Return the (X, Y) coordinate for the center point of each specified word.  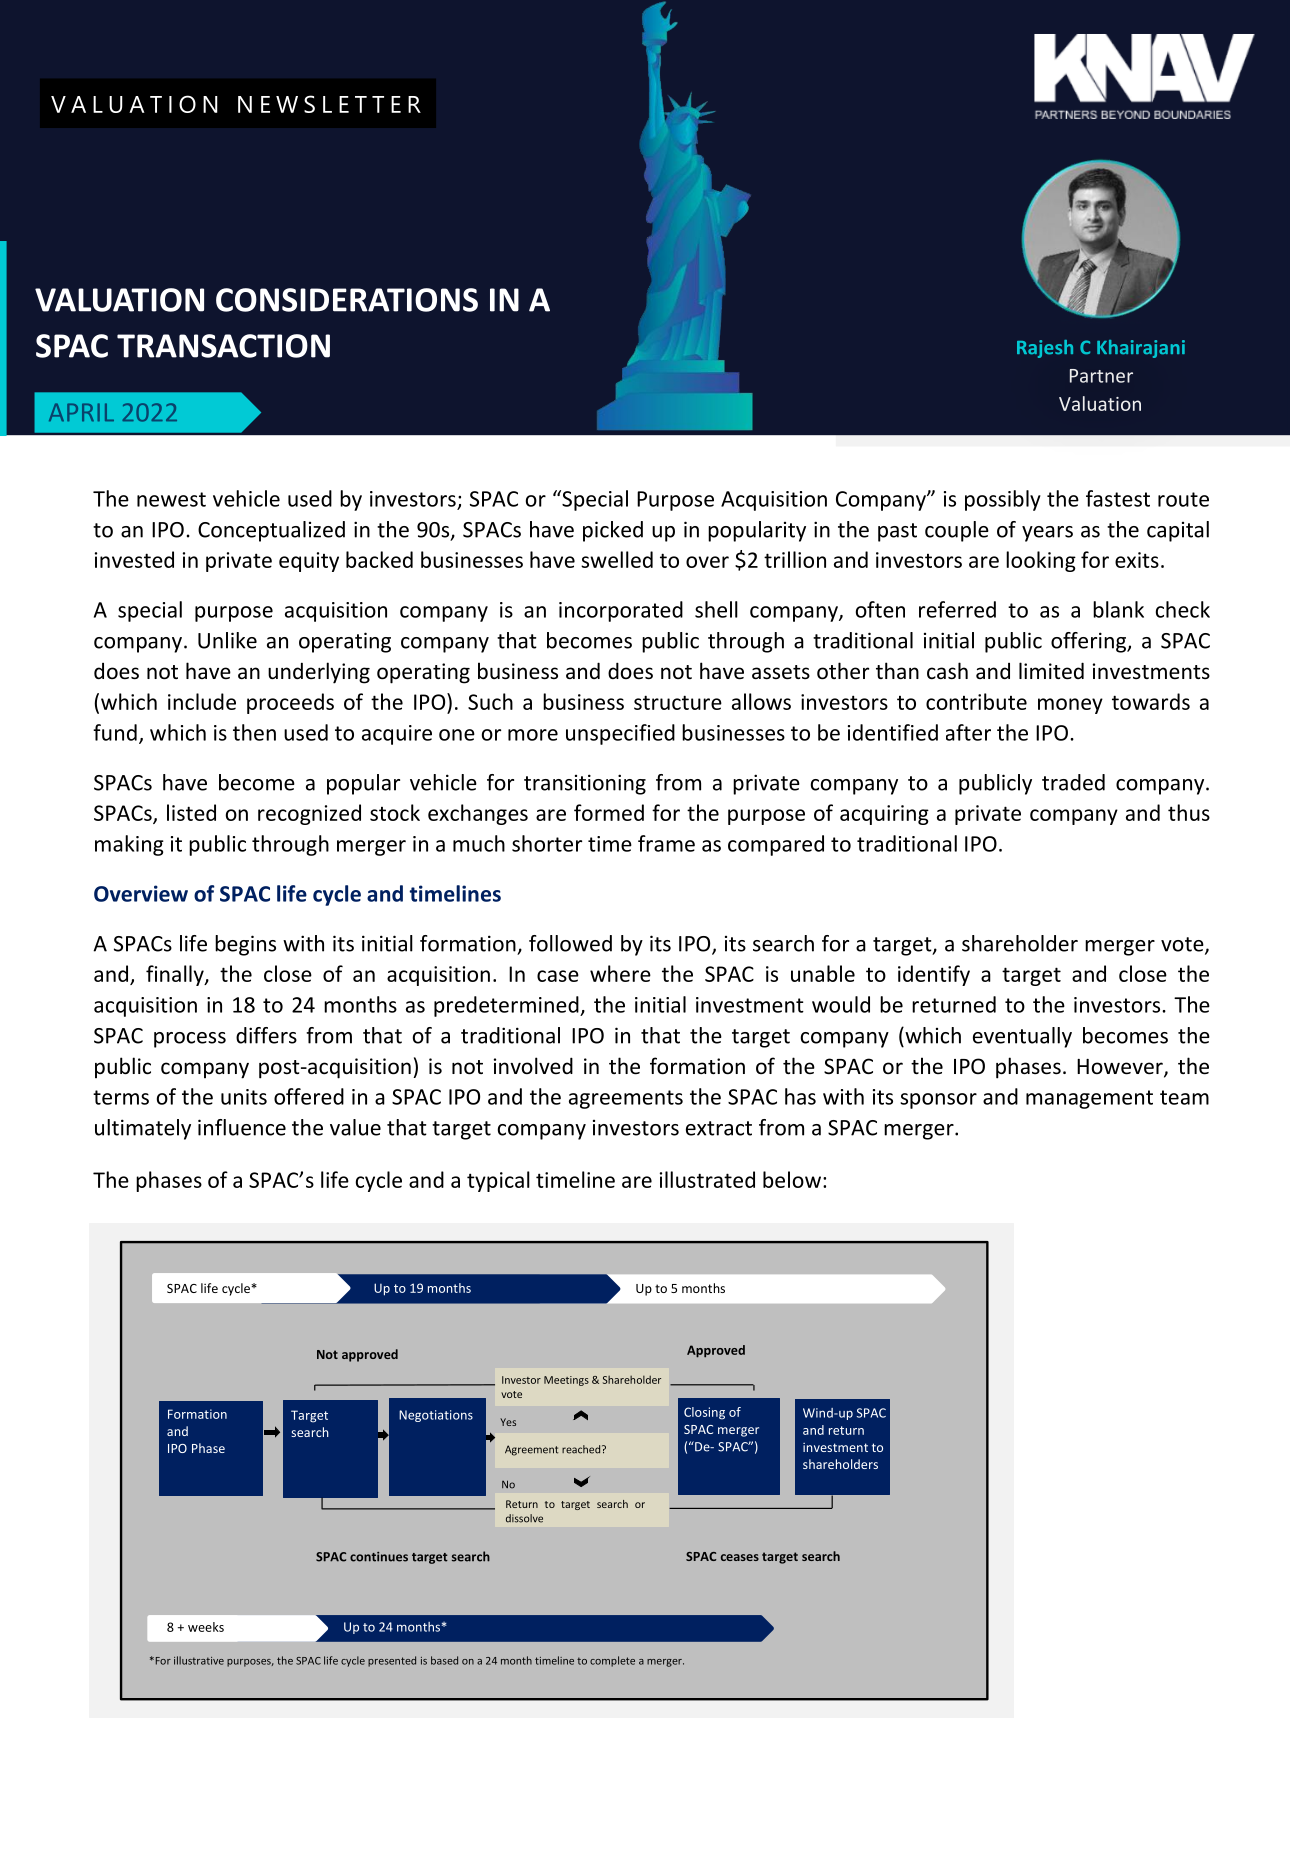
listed (191, 812)
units (244, 1097)
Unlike (227, 640)
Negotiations (436, 1416)
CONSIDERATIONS (347, 300)
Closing (704, 1413)
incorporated (621, 611)
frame (666, 843)
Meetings (566, 1381)
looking (1041, 561)
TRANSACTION (223, 346)
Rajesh (1045, 349)
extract (719, 1128)
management (1089, 1099)
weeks (206, 1627)
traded (1073, 782)
